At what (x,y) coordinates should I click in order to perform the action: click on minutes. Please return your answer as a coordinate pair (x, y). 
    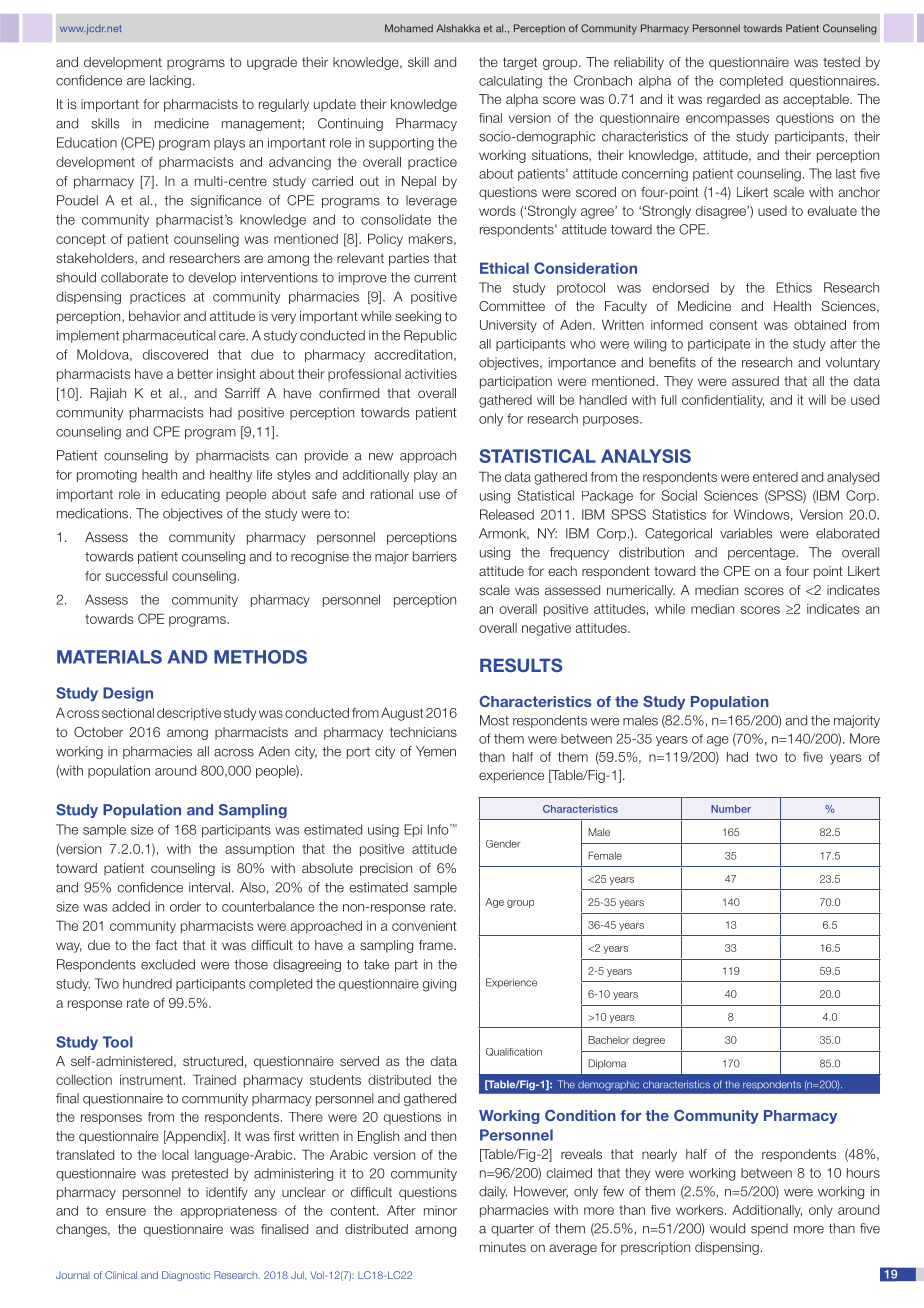
    Looking at the image, I should click on (503, 1247).
